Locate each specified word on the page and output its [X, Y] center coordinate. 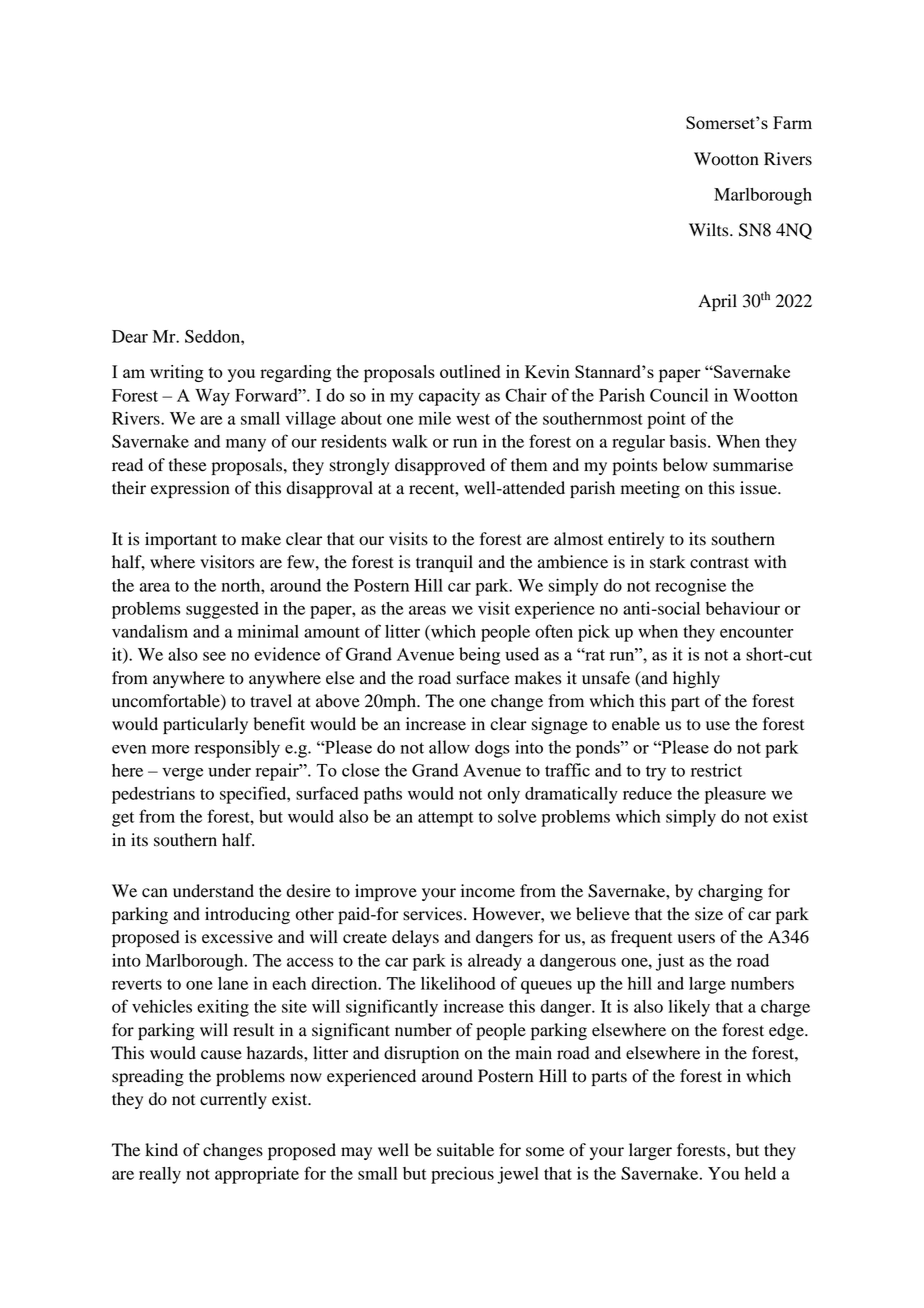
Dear [130, 336]
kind [161, 1150]
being [479, 656]
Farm [792, 122]
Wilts [710, 230]
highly [696, 679]
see [214, 656]
